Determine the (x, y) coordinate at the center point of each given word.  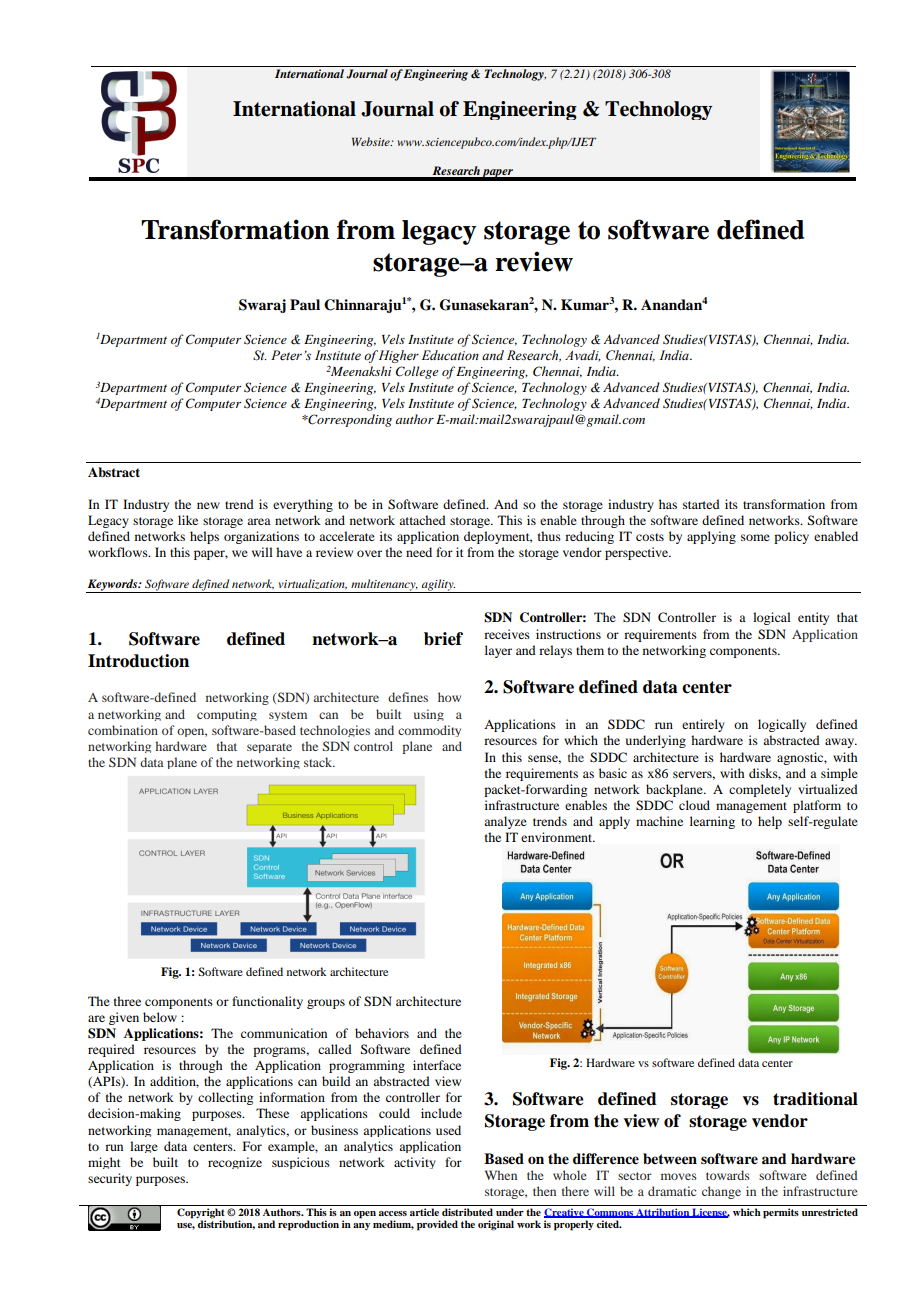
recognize (235, 1163)
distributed (467, 1212)
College (417, 372)
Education (450, 355)
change (721, 1192)
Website (372, 141)
